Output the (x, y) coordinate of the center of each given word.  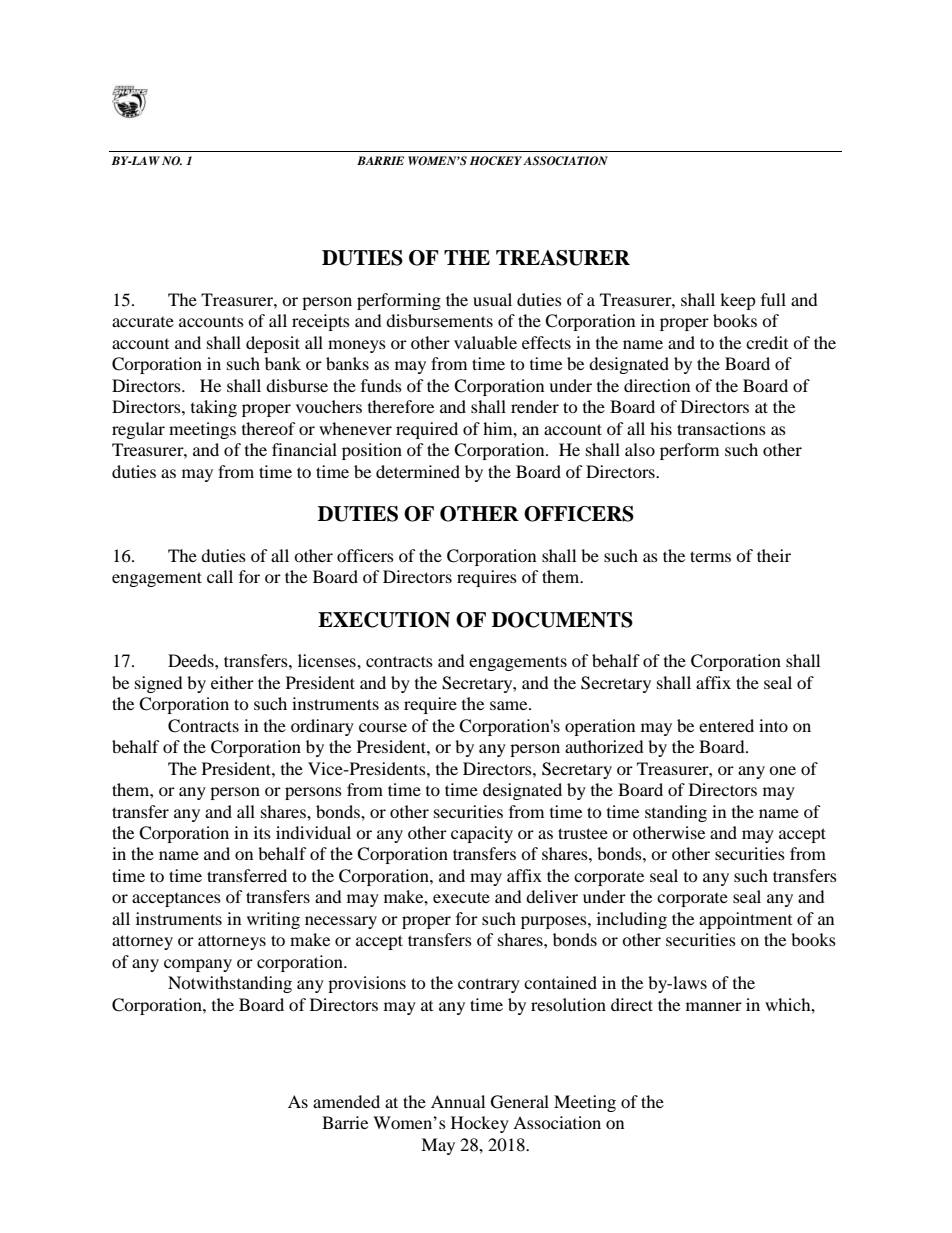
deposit (273, 344)
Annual (458, 1101)
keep (738, 301)
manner (714, 1006)
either (232, 682)
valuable (485, 342)
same (510, 705)
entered (726, 725)
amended (346, 1101)
